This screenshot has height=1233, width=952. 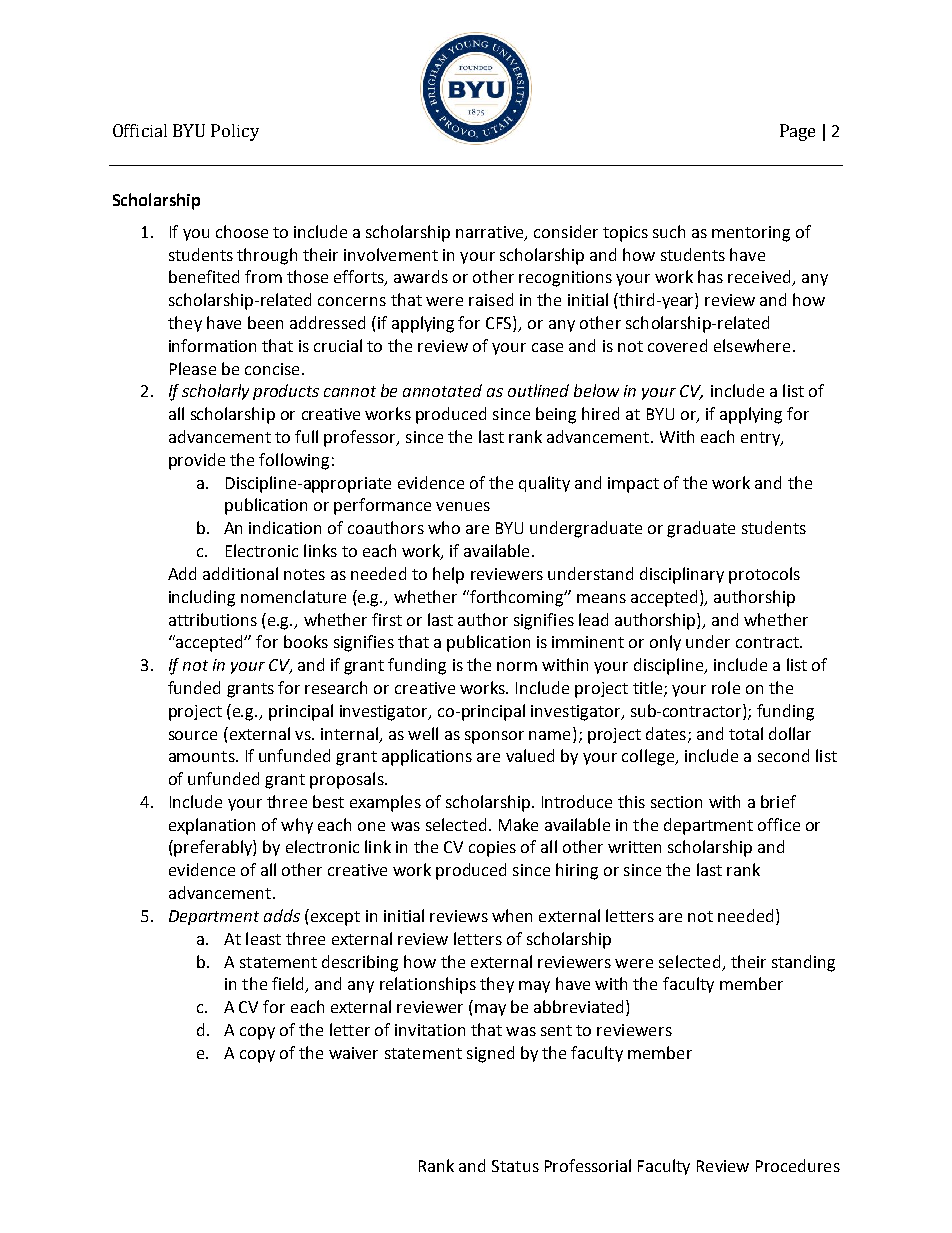 What do you see at coordinates (491, 233) in the screenshot?
I see `narrative` at bounding box center [491, 233].
